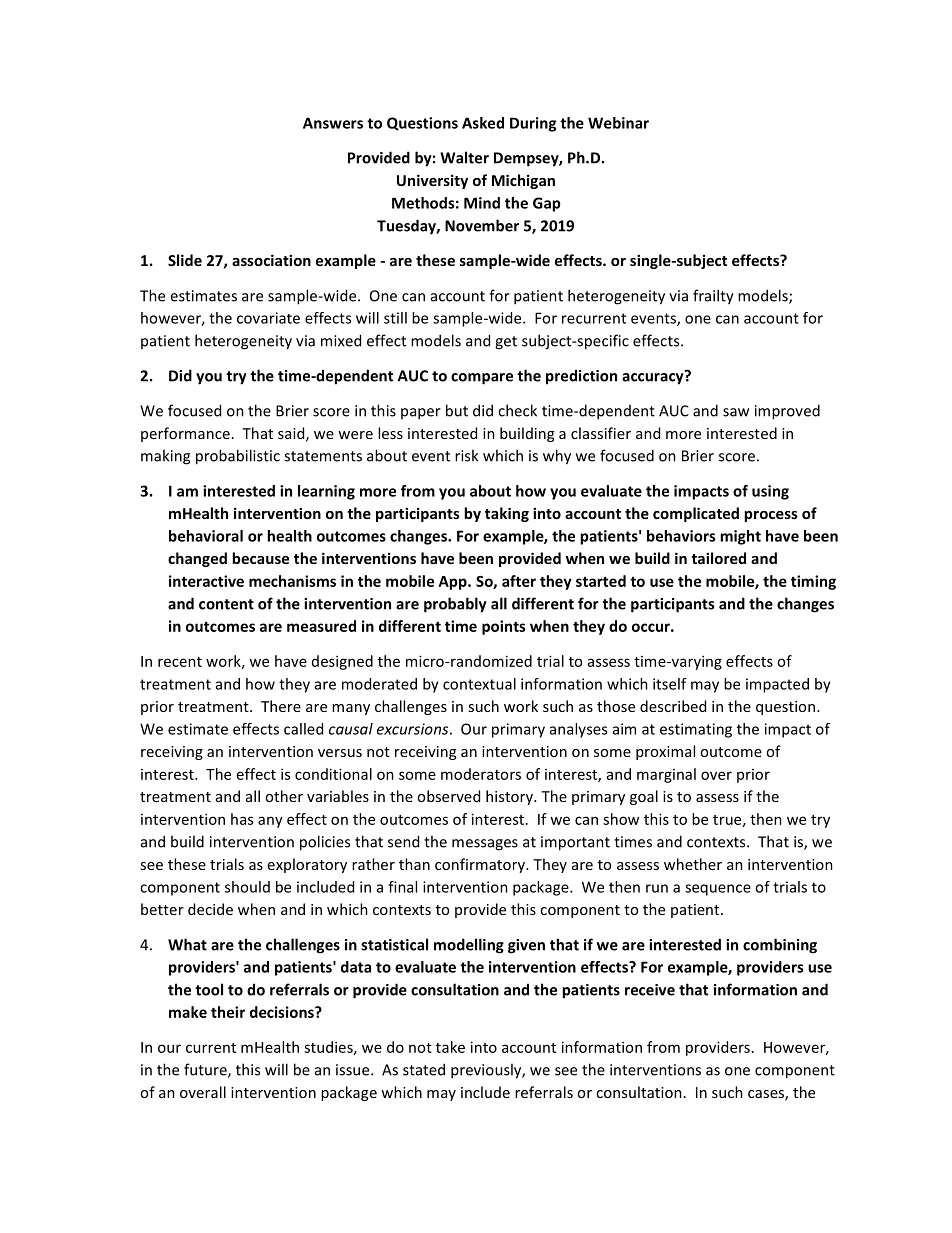 The image size is (952, 1233). I want to click on covariate, so click(268, 318).
